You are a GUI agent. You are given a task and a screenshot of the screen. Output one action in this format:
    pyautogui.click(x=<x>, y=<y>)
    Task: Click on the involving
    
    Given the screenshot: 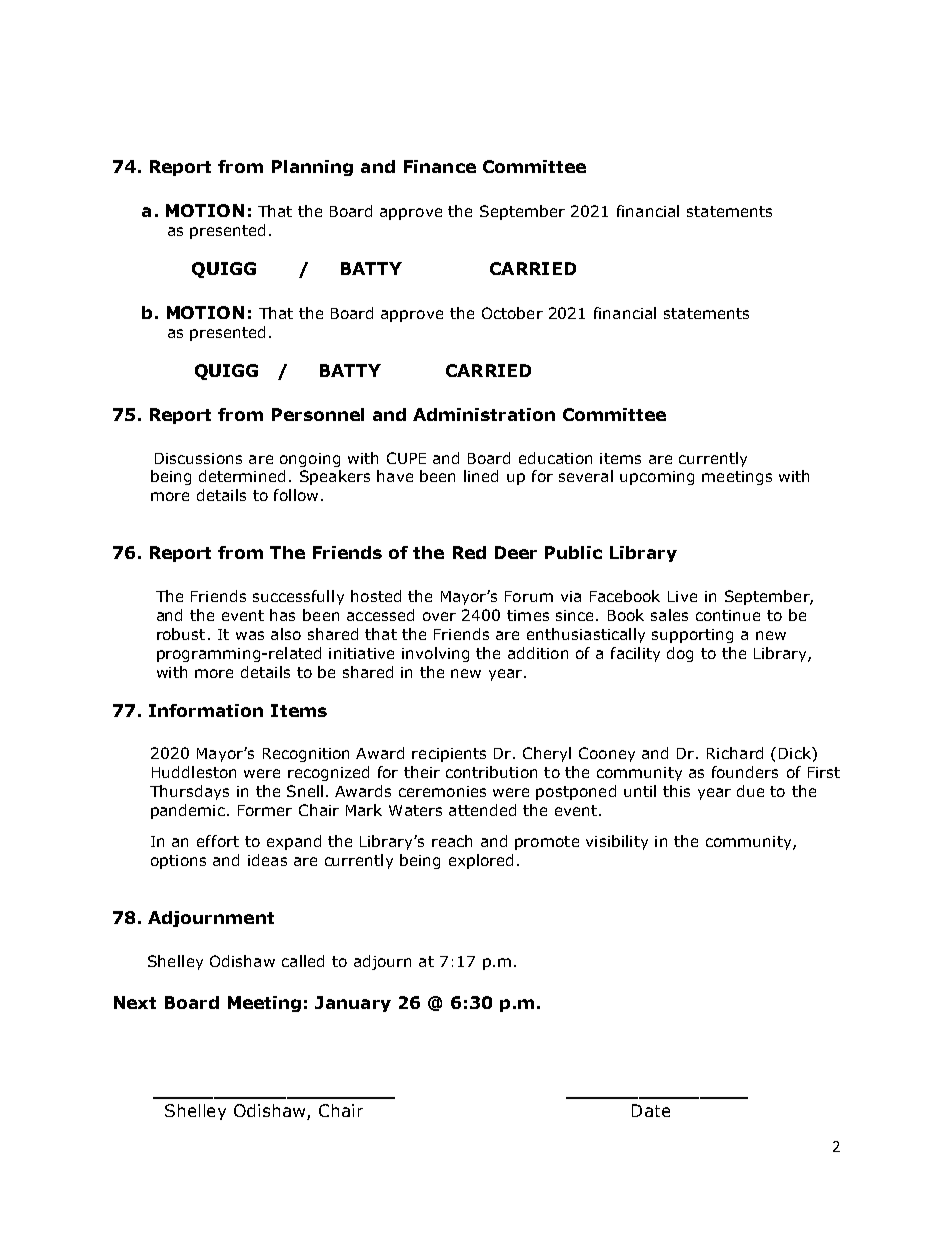 What is the action you would take?
    pyautogui.click(x=435, y=654)
